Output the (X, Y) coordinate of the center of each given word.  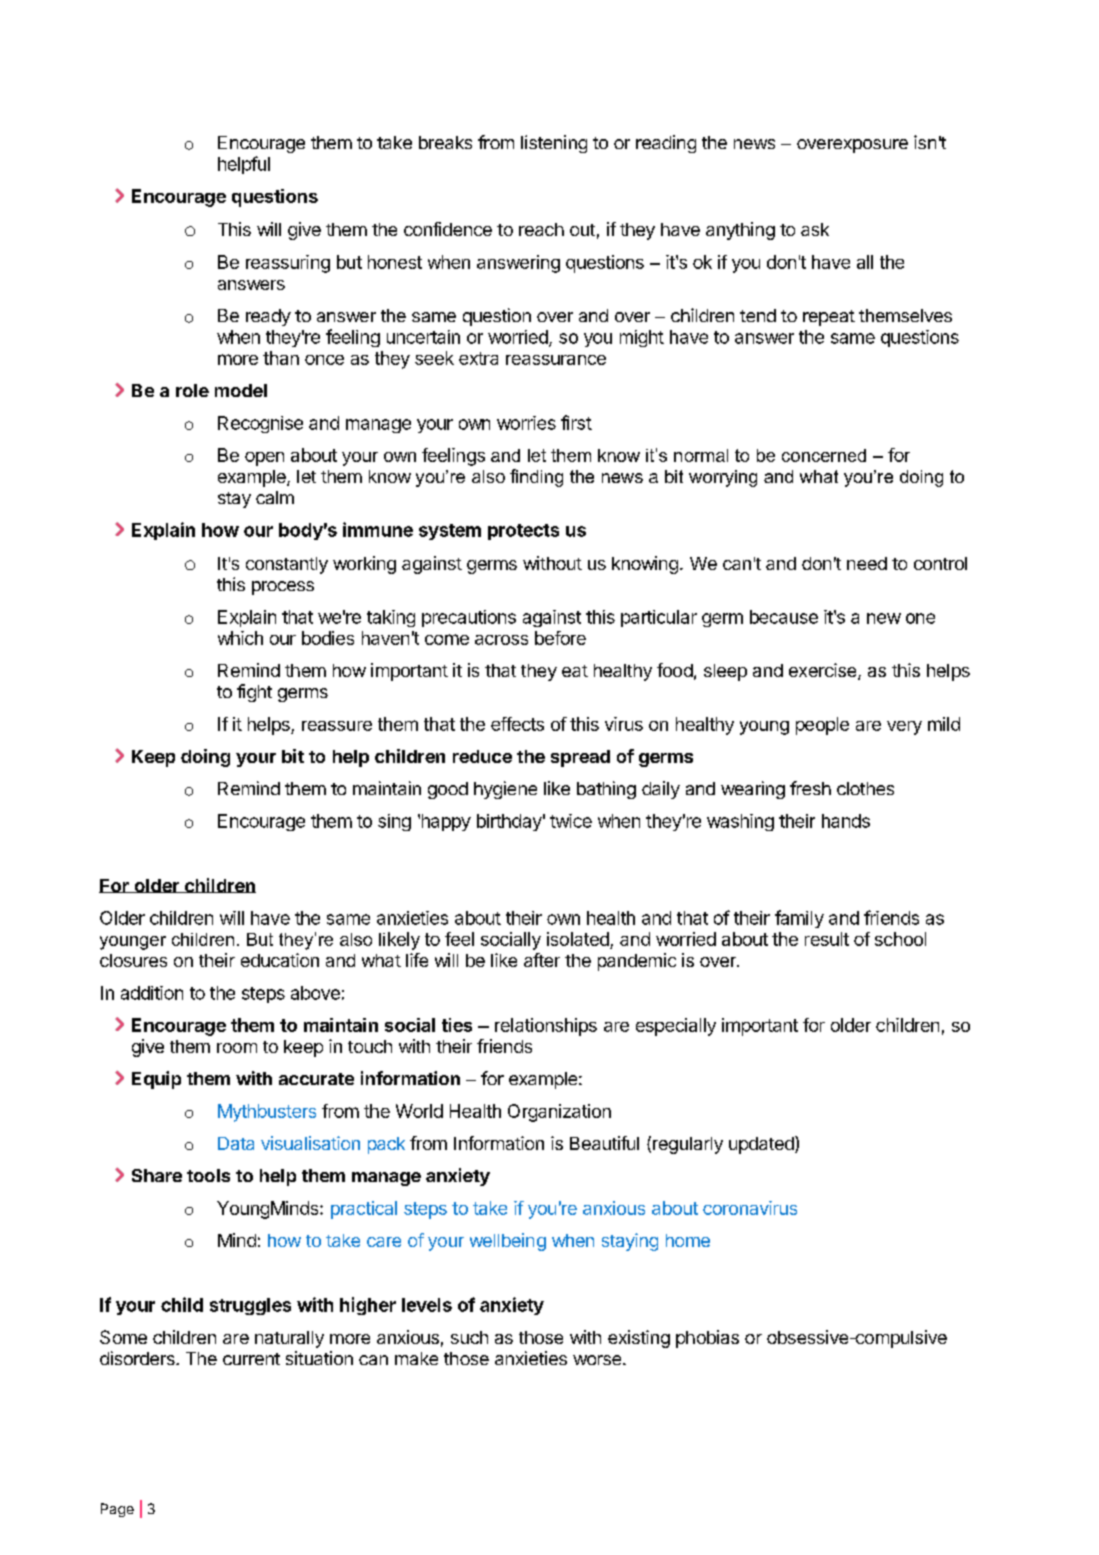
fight (254, 693)
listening (554, 144)
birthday (509, 822)
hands (846, 821)
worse (598, 1360)
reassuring (288, 264)
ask (815, 229)
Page (117, 1510)
